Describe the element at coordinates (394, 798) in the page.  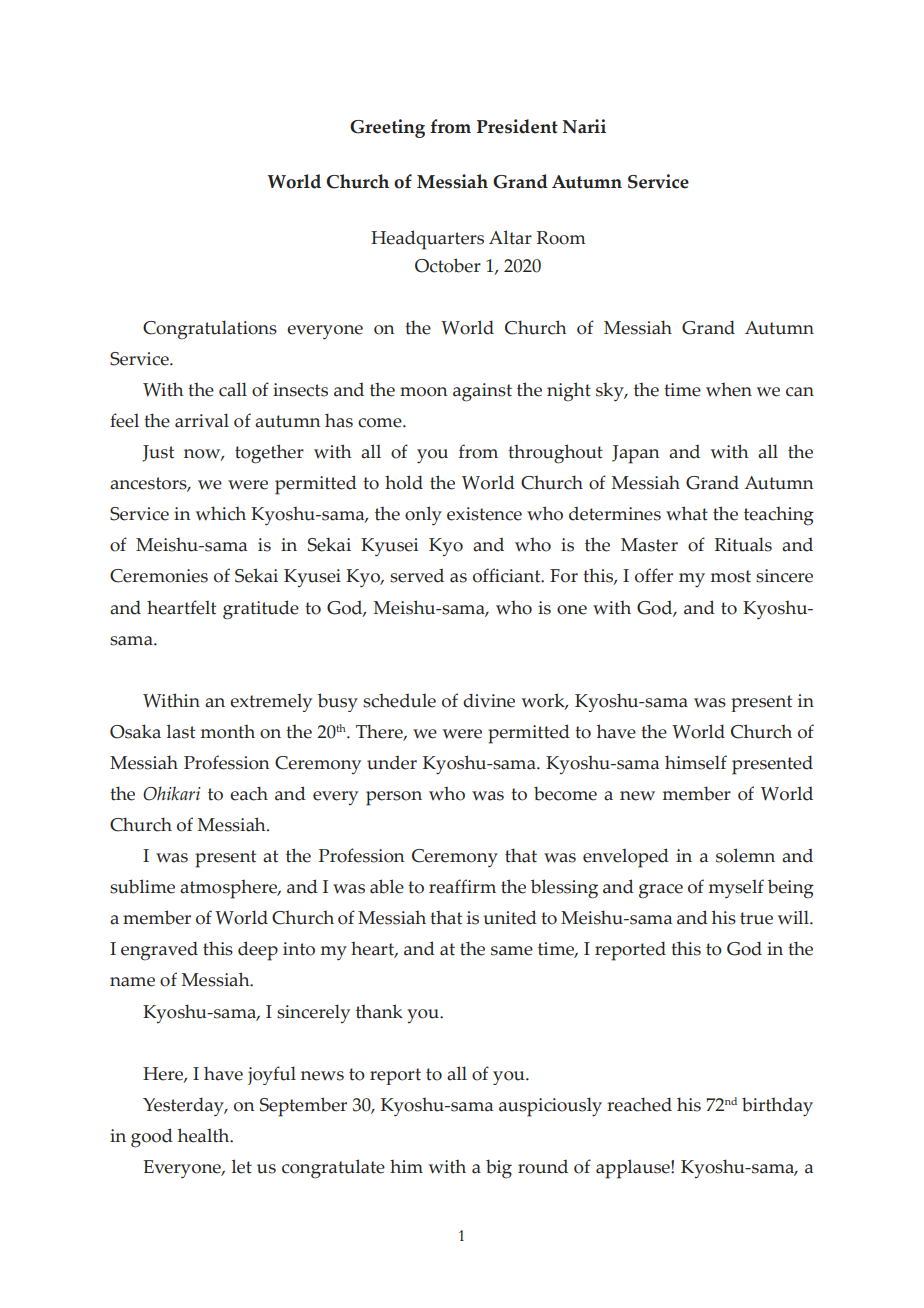
I see `person` at that location.
